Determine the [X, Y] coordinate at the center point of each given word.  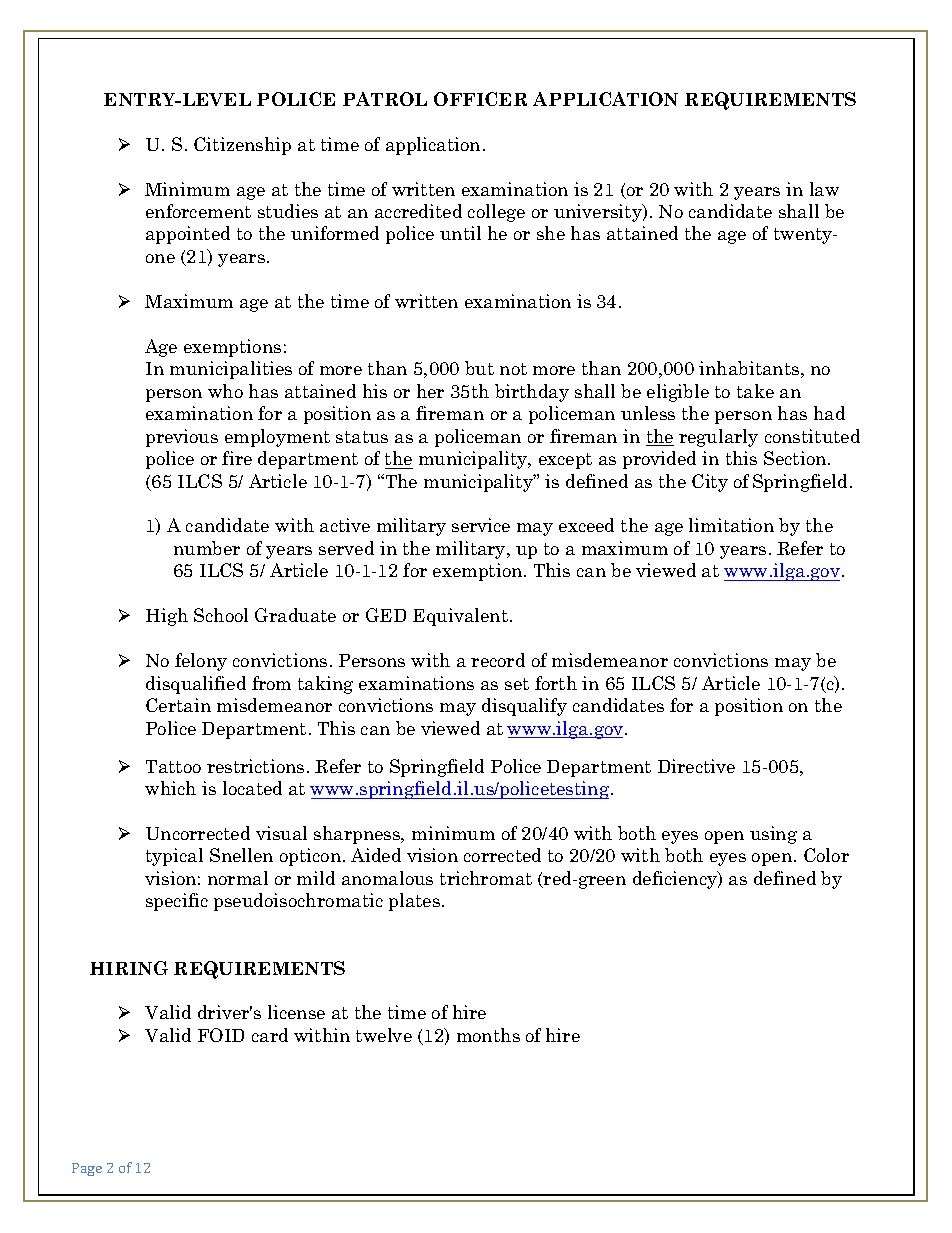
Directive [696, 766]
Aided [376, 855]
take [755, 391]
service [481, 525]
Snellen [241, 855]
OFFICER [480, 99]
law [824, 189]
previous [182, 438]
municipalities [231, 370]
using [773, 835]
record [498, 660]
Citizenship [242, 146]
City [710, 483]
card [270, 1035]
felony [201, 662]
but [479, 368]
